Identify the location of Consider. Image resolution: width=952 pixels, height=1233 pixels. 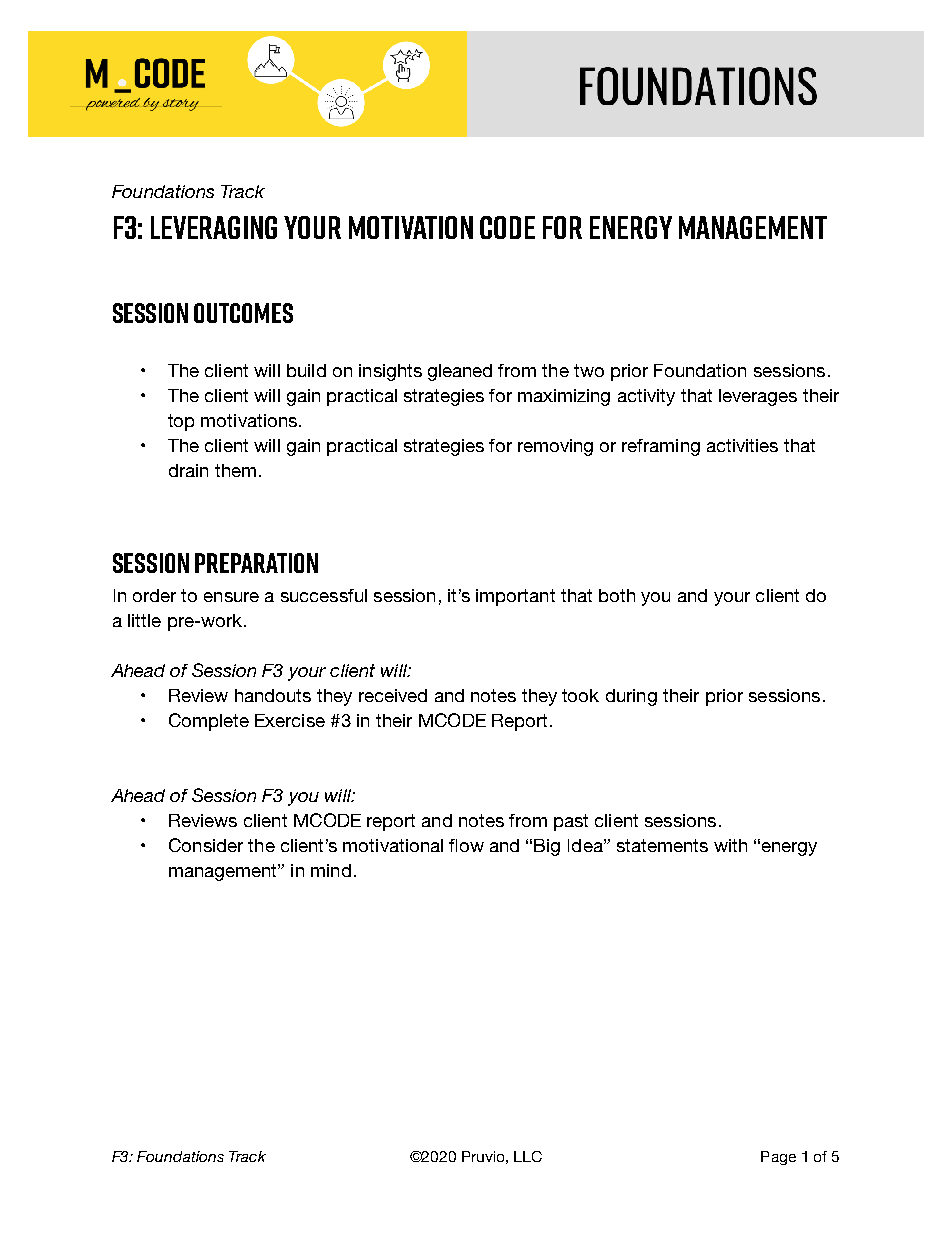
(206, 845).
